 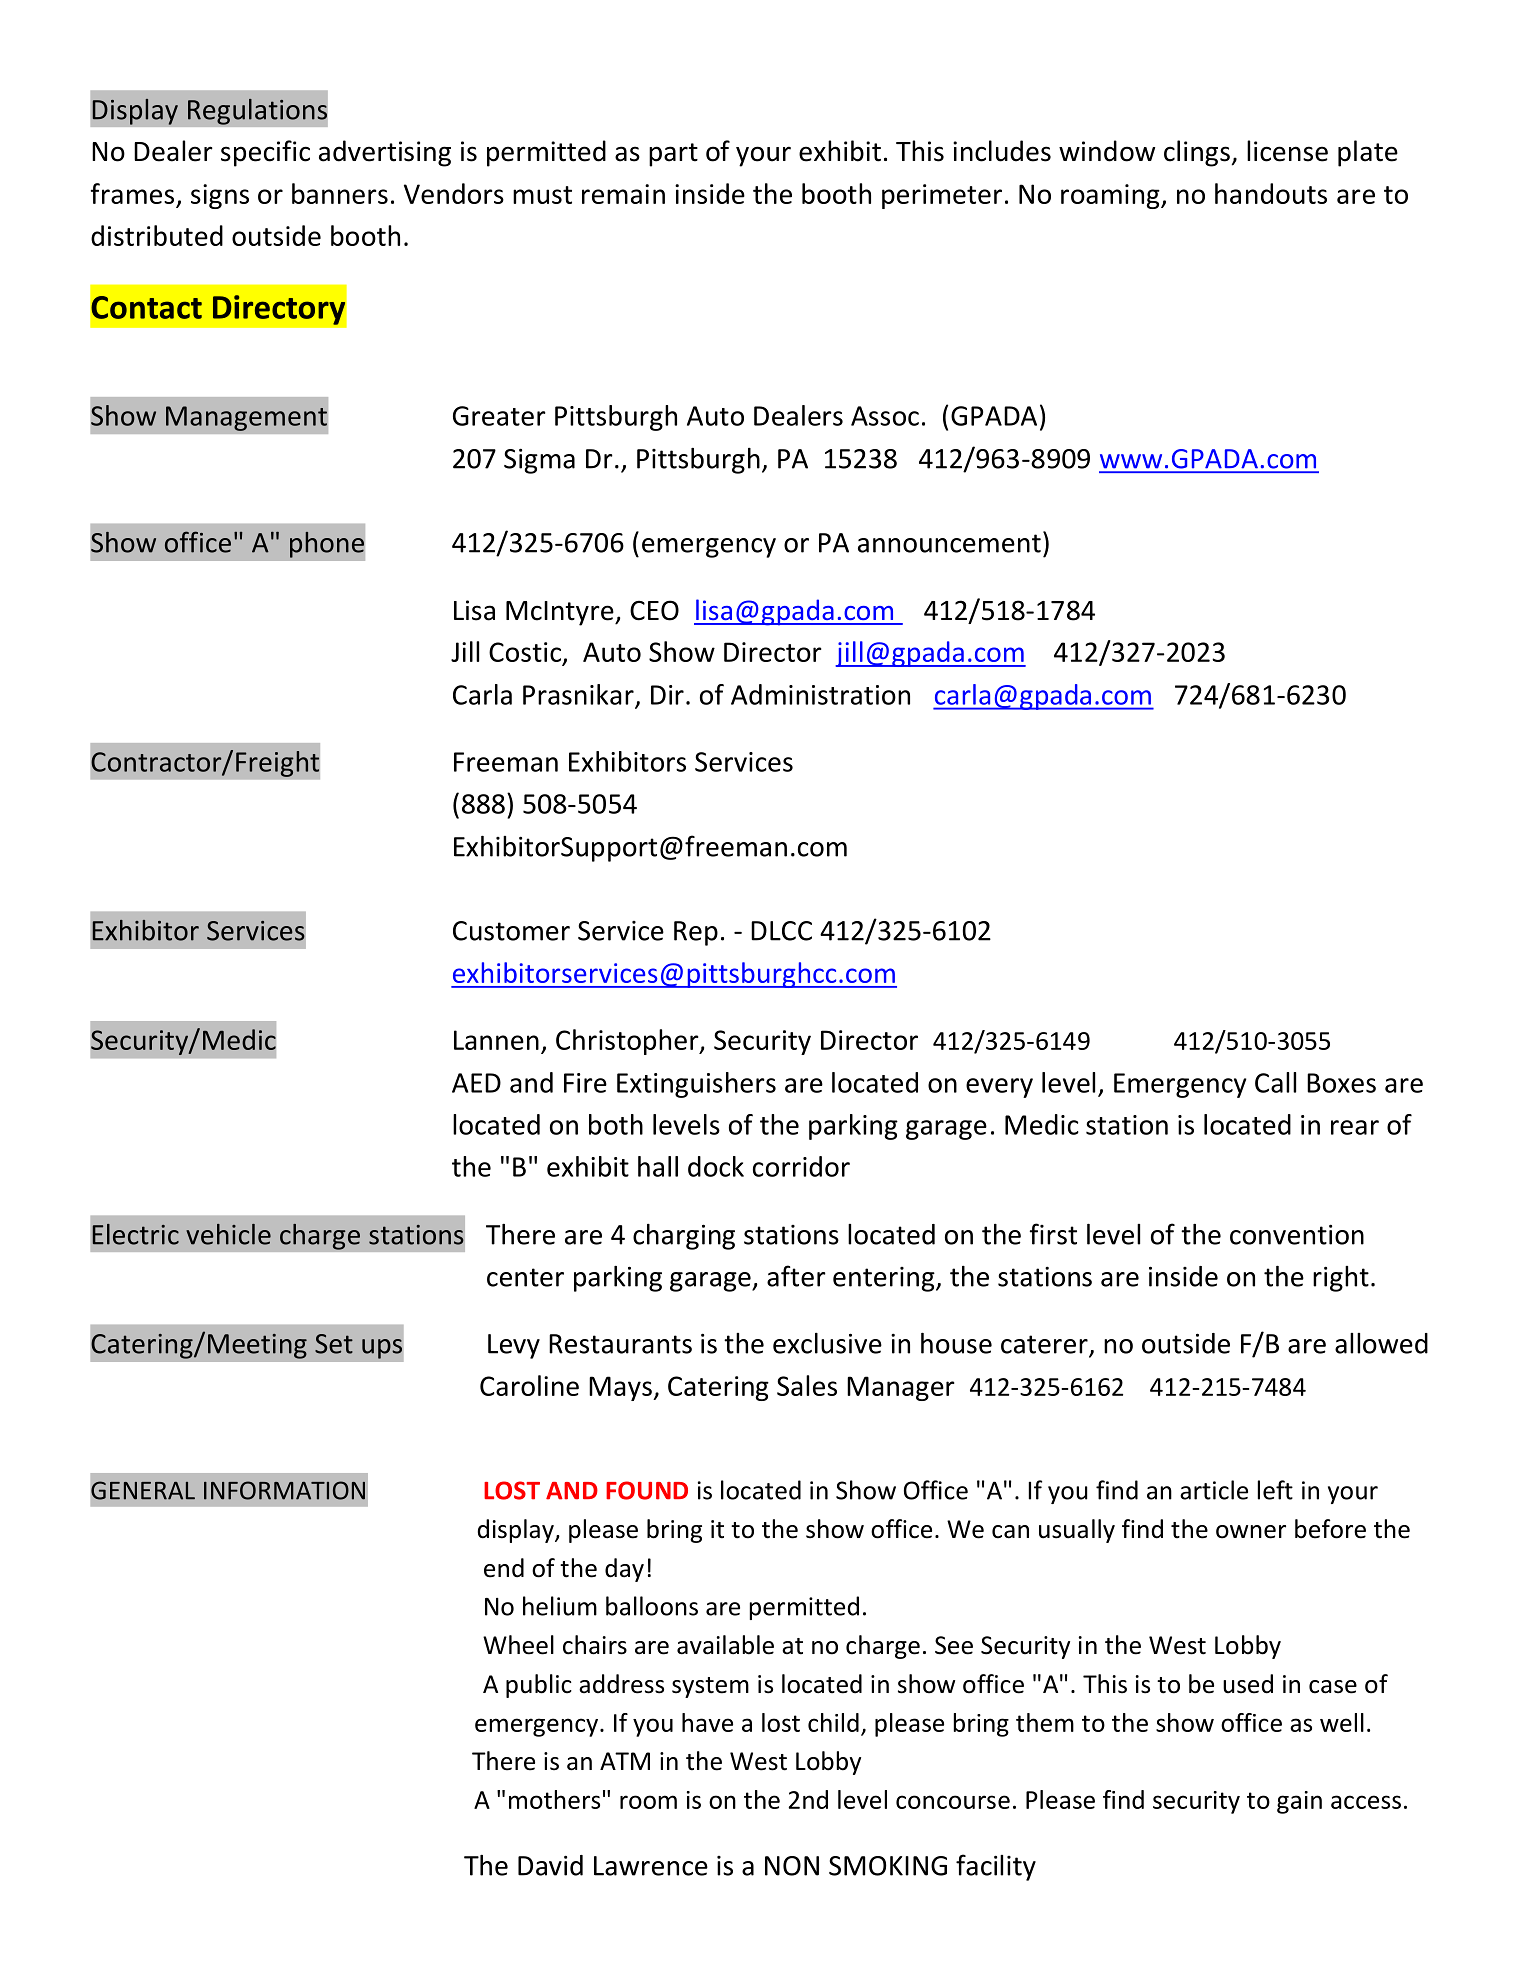 What do you see at coordinates (554, 1799) in the image?
I see `mothers` at bounding box center [554, 1799].
